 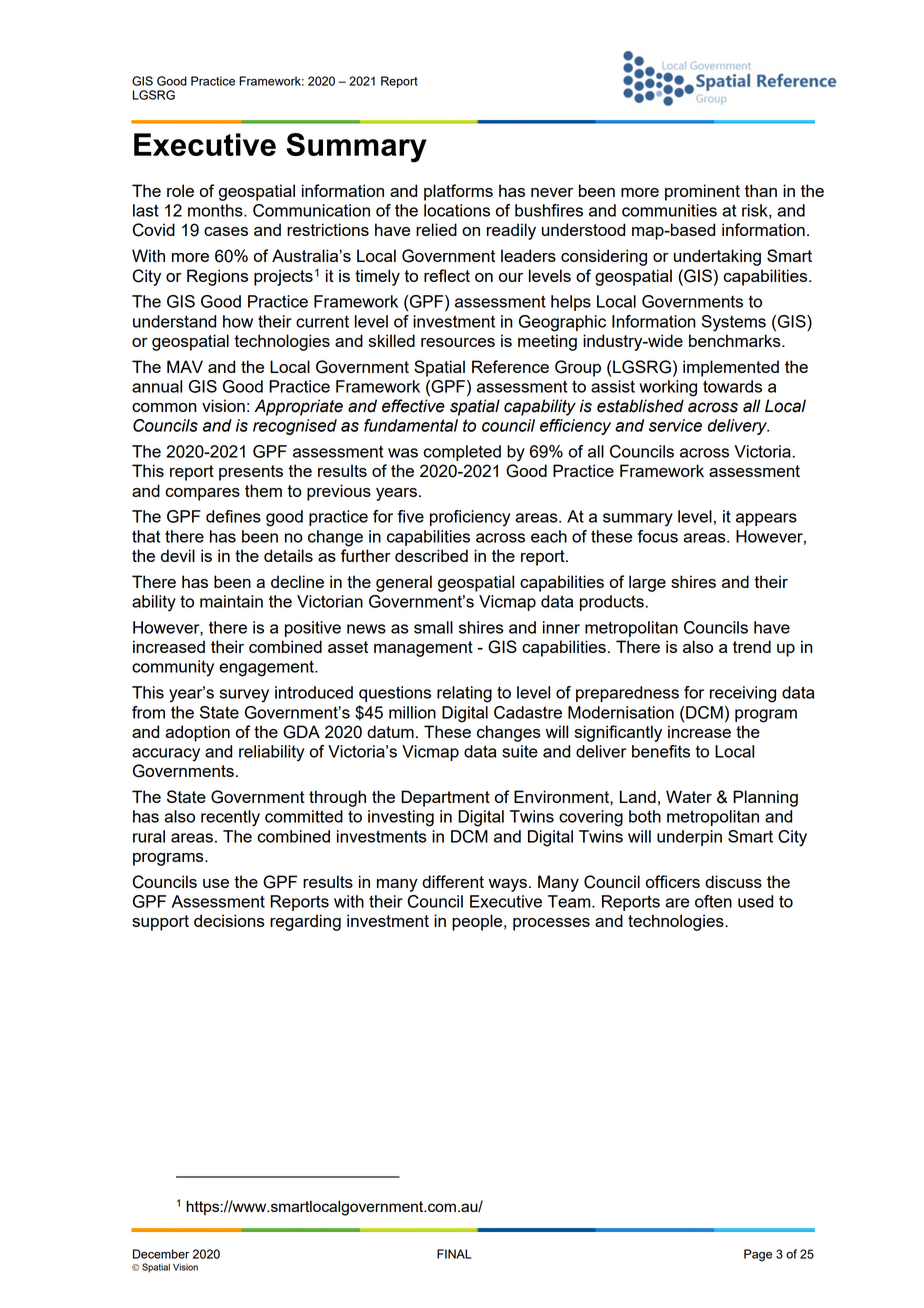 I want to click on benefits, so click(x=661, y=751).
